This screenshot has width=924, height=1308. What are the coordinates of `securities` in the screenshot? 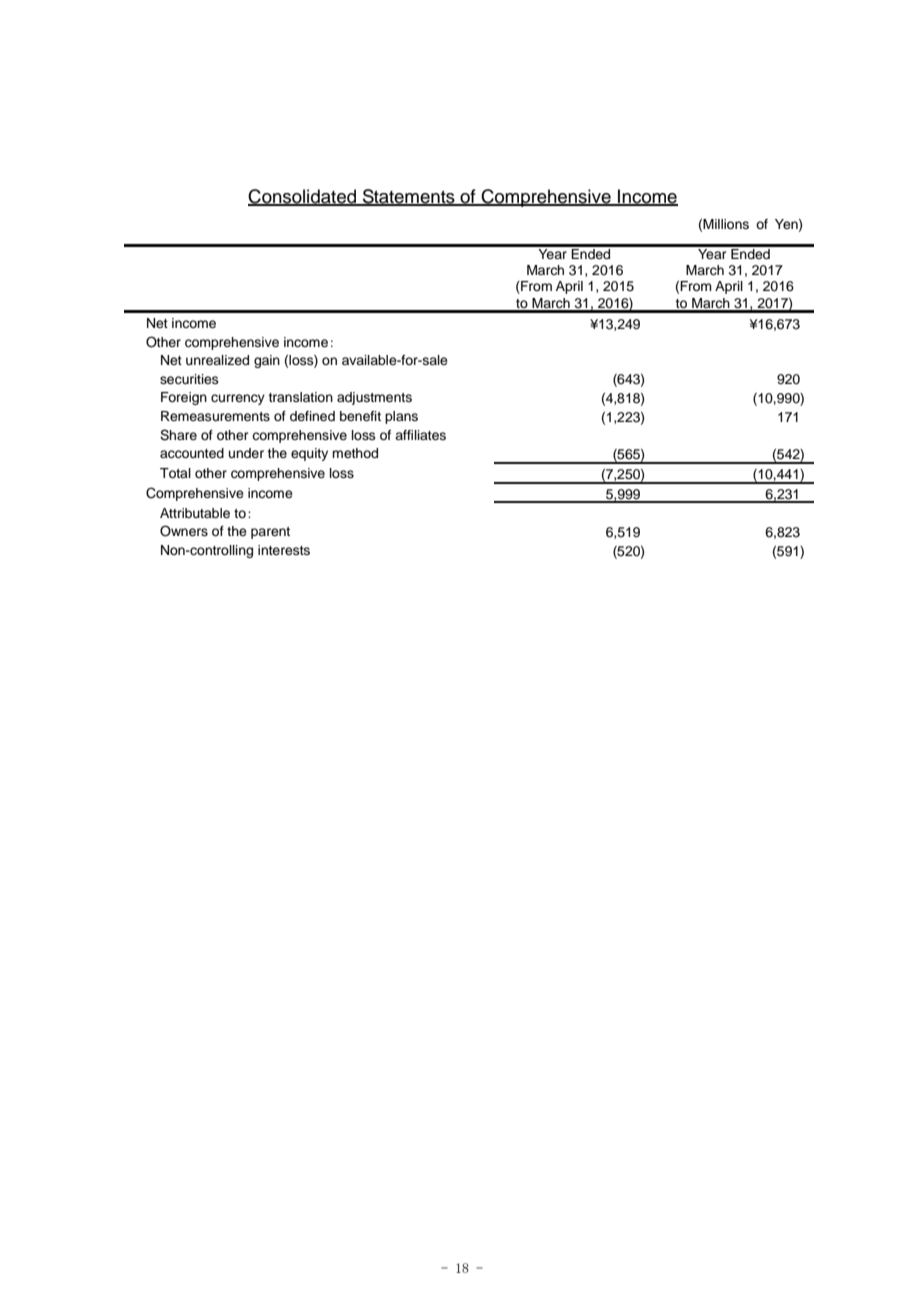 It's located at (189, 379).
